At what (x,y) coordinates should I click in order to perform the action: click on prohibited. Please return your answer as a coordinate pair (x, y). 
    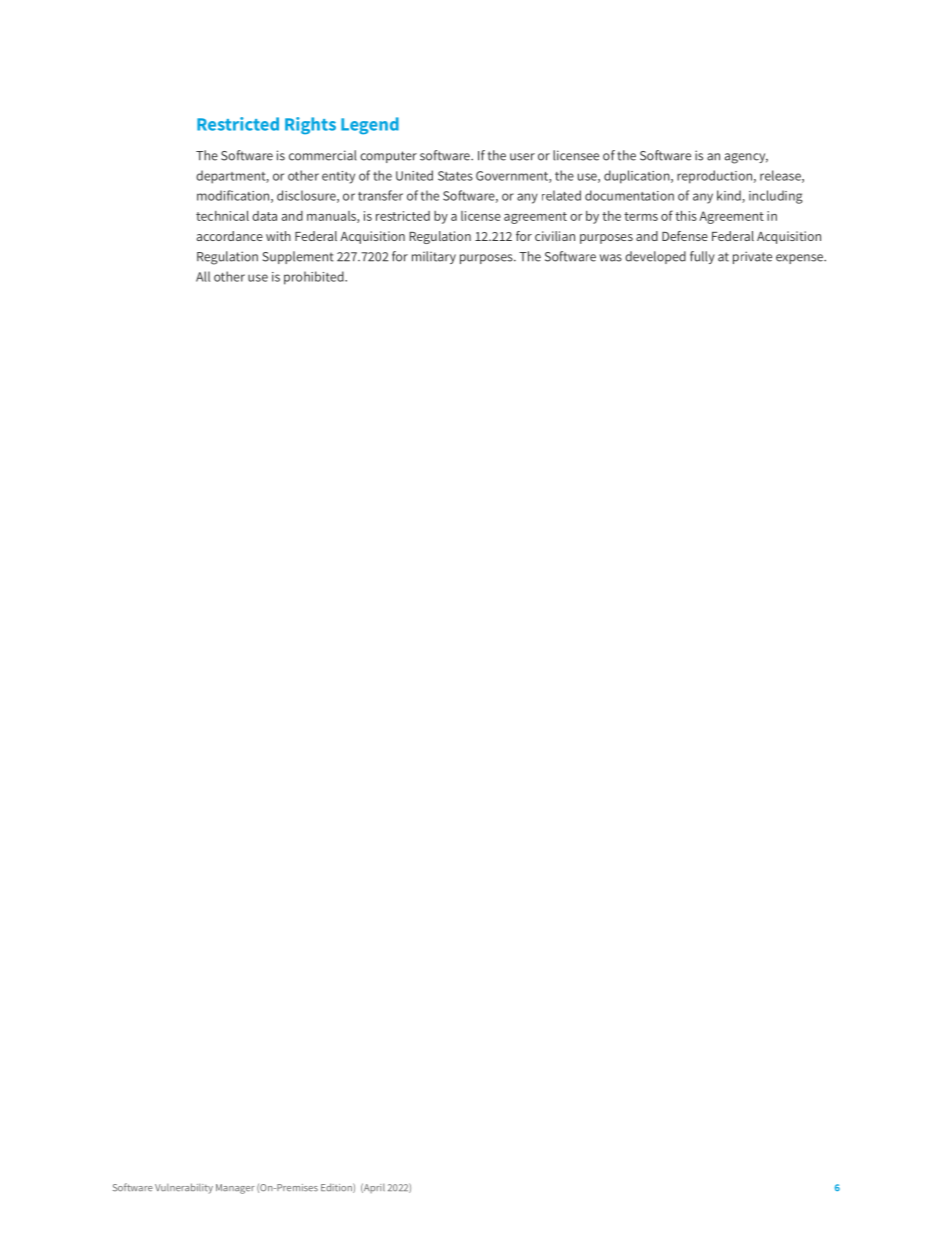
    Looking at the image, I should click on (315, 278).
